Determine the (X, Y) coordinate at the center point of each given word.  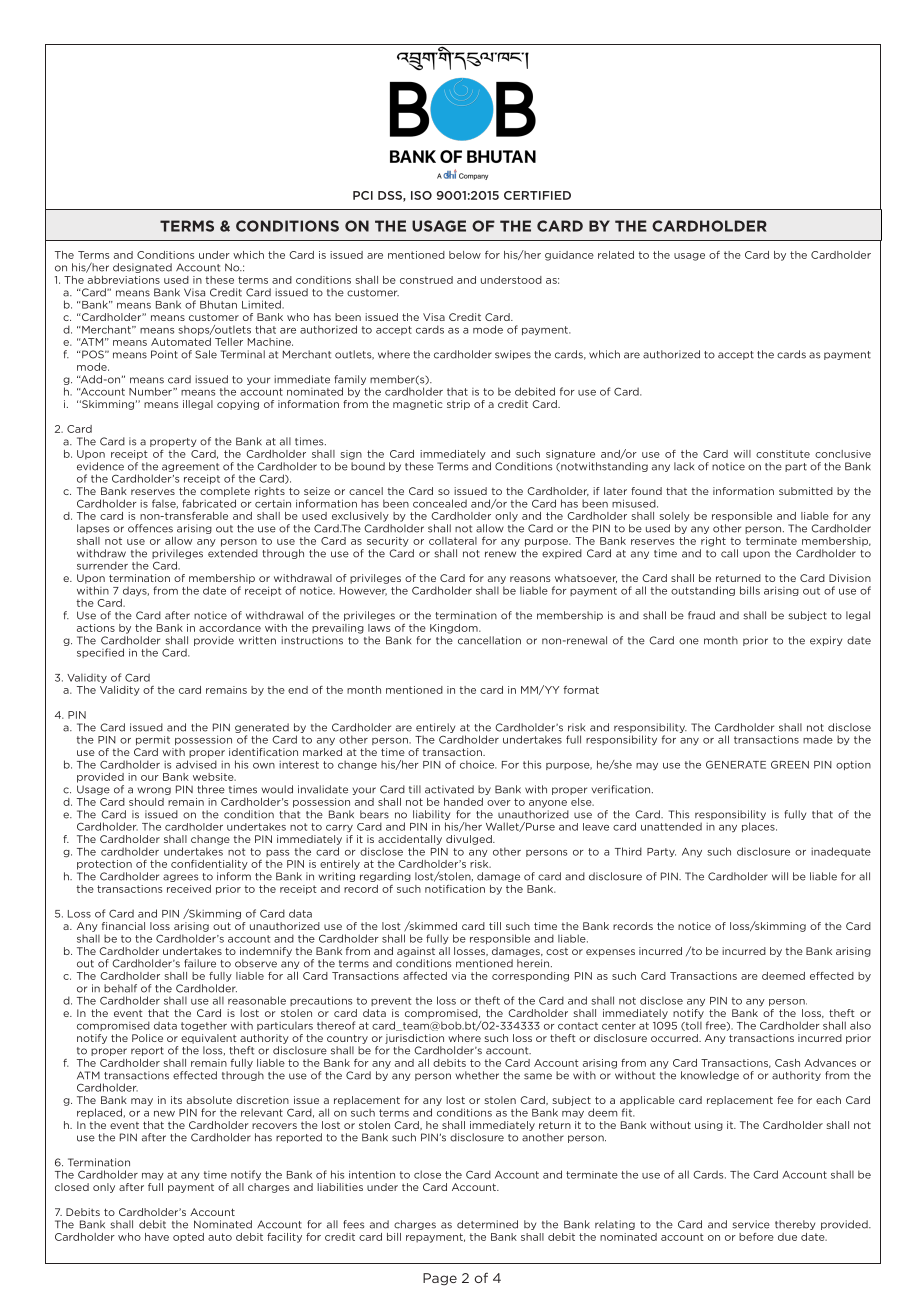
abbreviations (124, 280)
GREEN (790, 765)
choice (478, 764)
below (465, 255)
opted (188, 1238)
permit (153, 740)
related (616, 255)
